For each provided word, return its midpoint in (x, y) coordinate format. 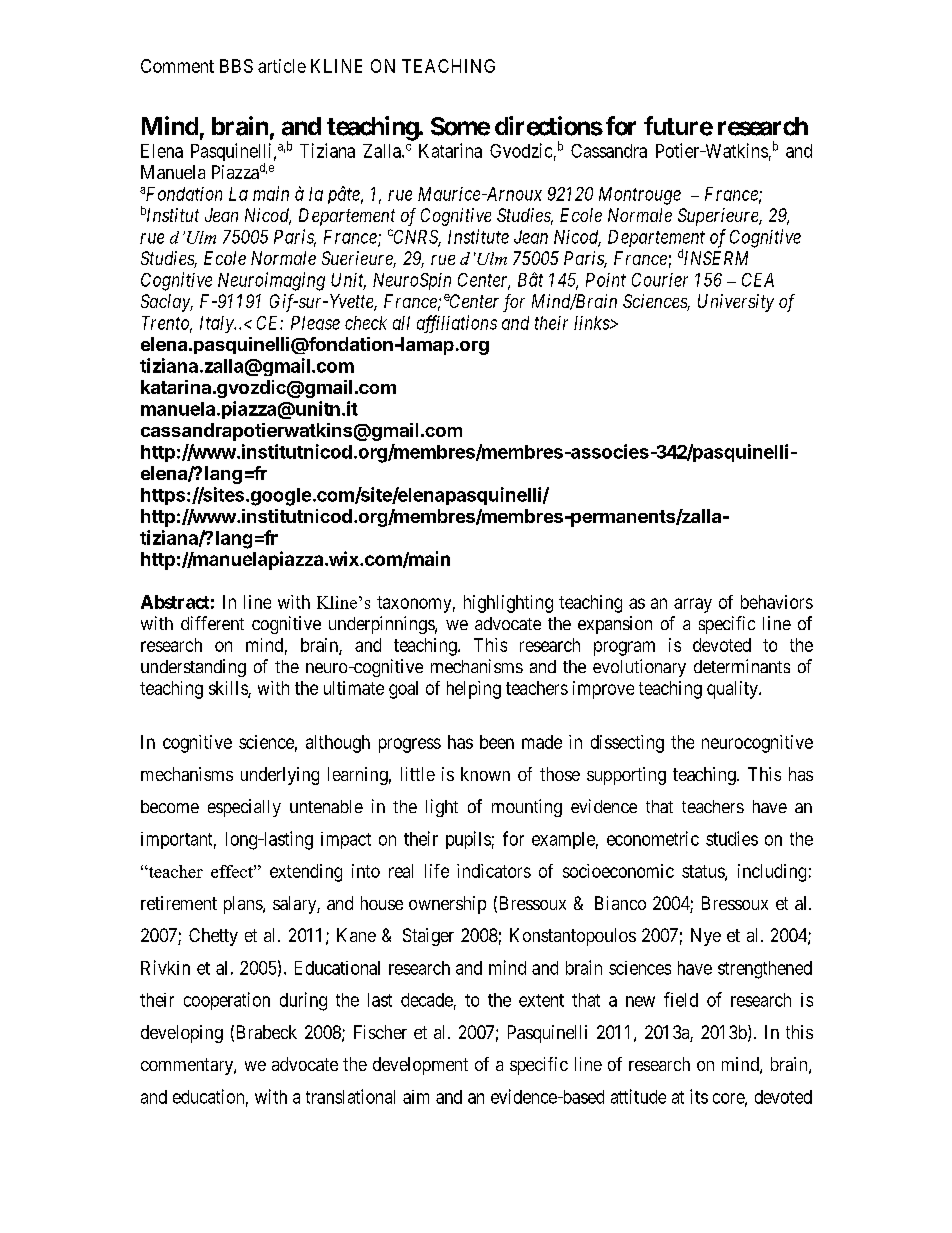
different (212, 623)
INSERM (716, 258)
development (420, 1066)
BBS (236, 66)
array (693, 605)
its (699, 1096)
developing (182, 1034)
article (282, 66)
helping (474, 690)
